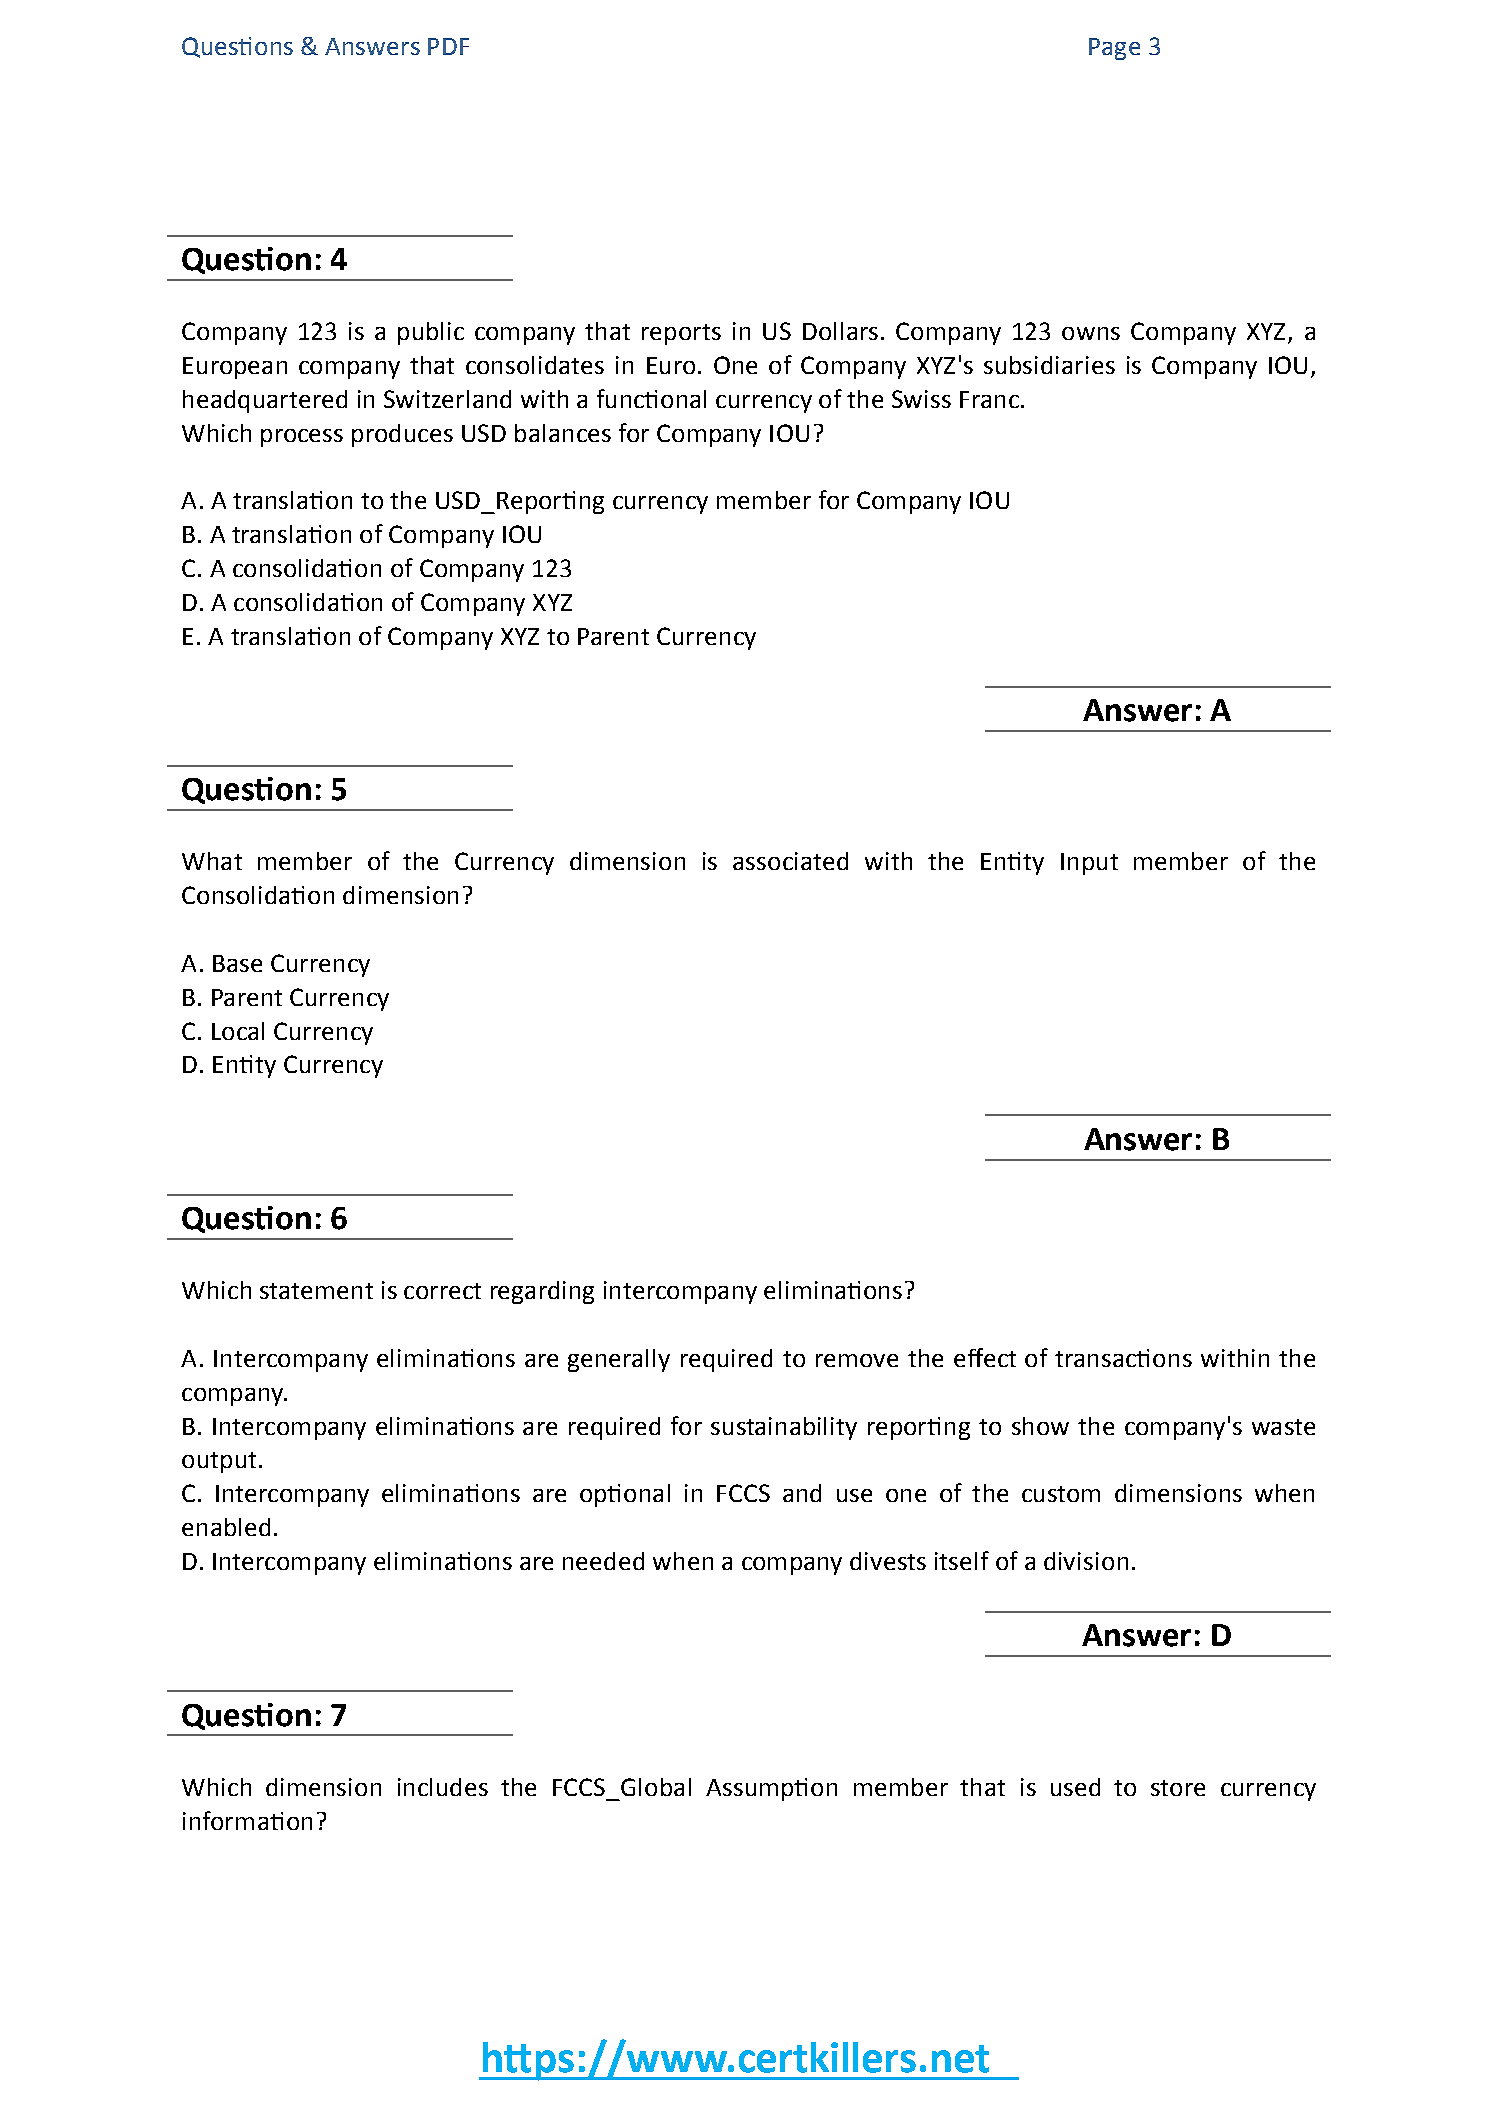 This screenshot has height=2118, width=1498. Describe the element at coordinates (1178, 1788) in the screenshot. I see `store` at that location.
